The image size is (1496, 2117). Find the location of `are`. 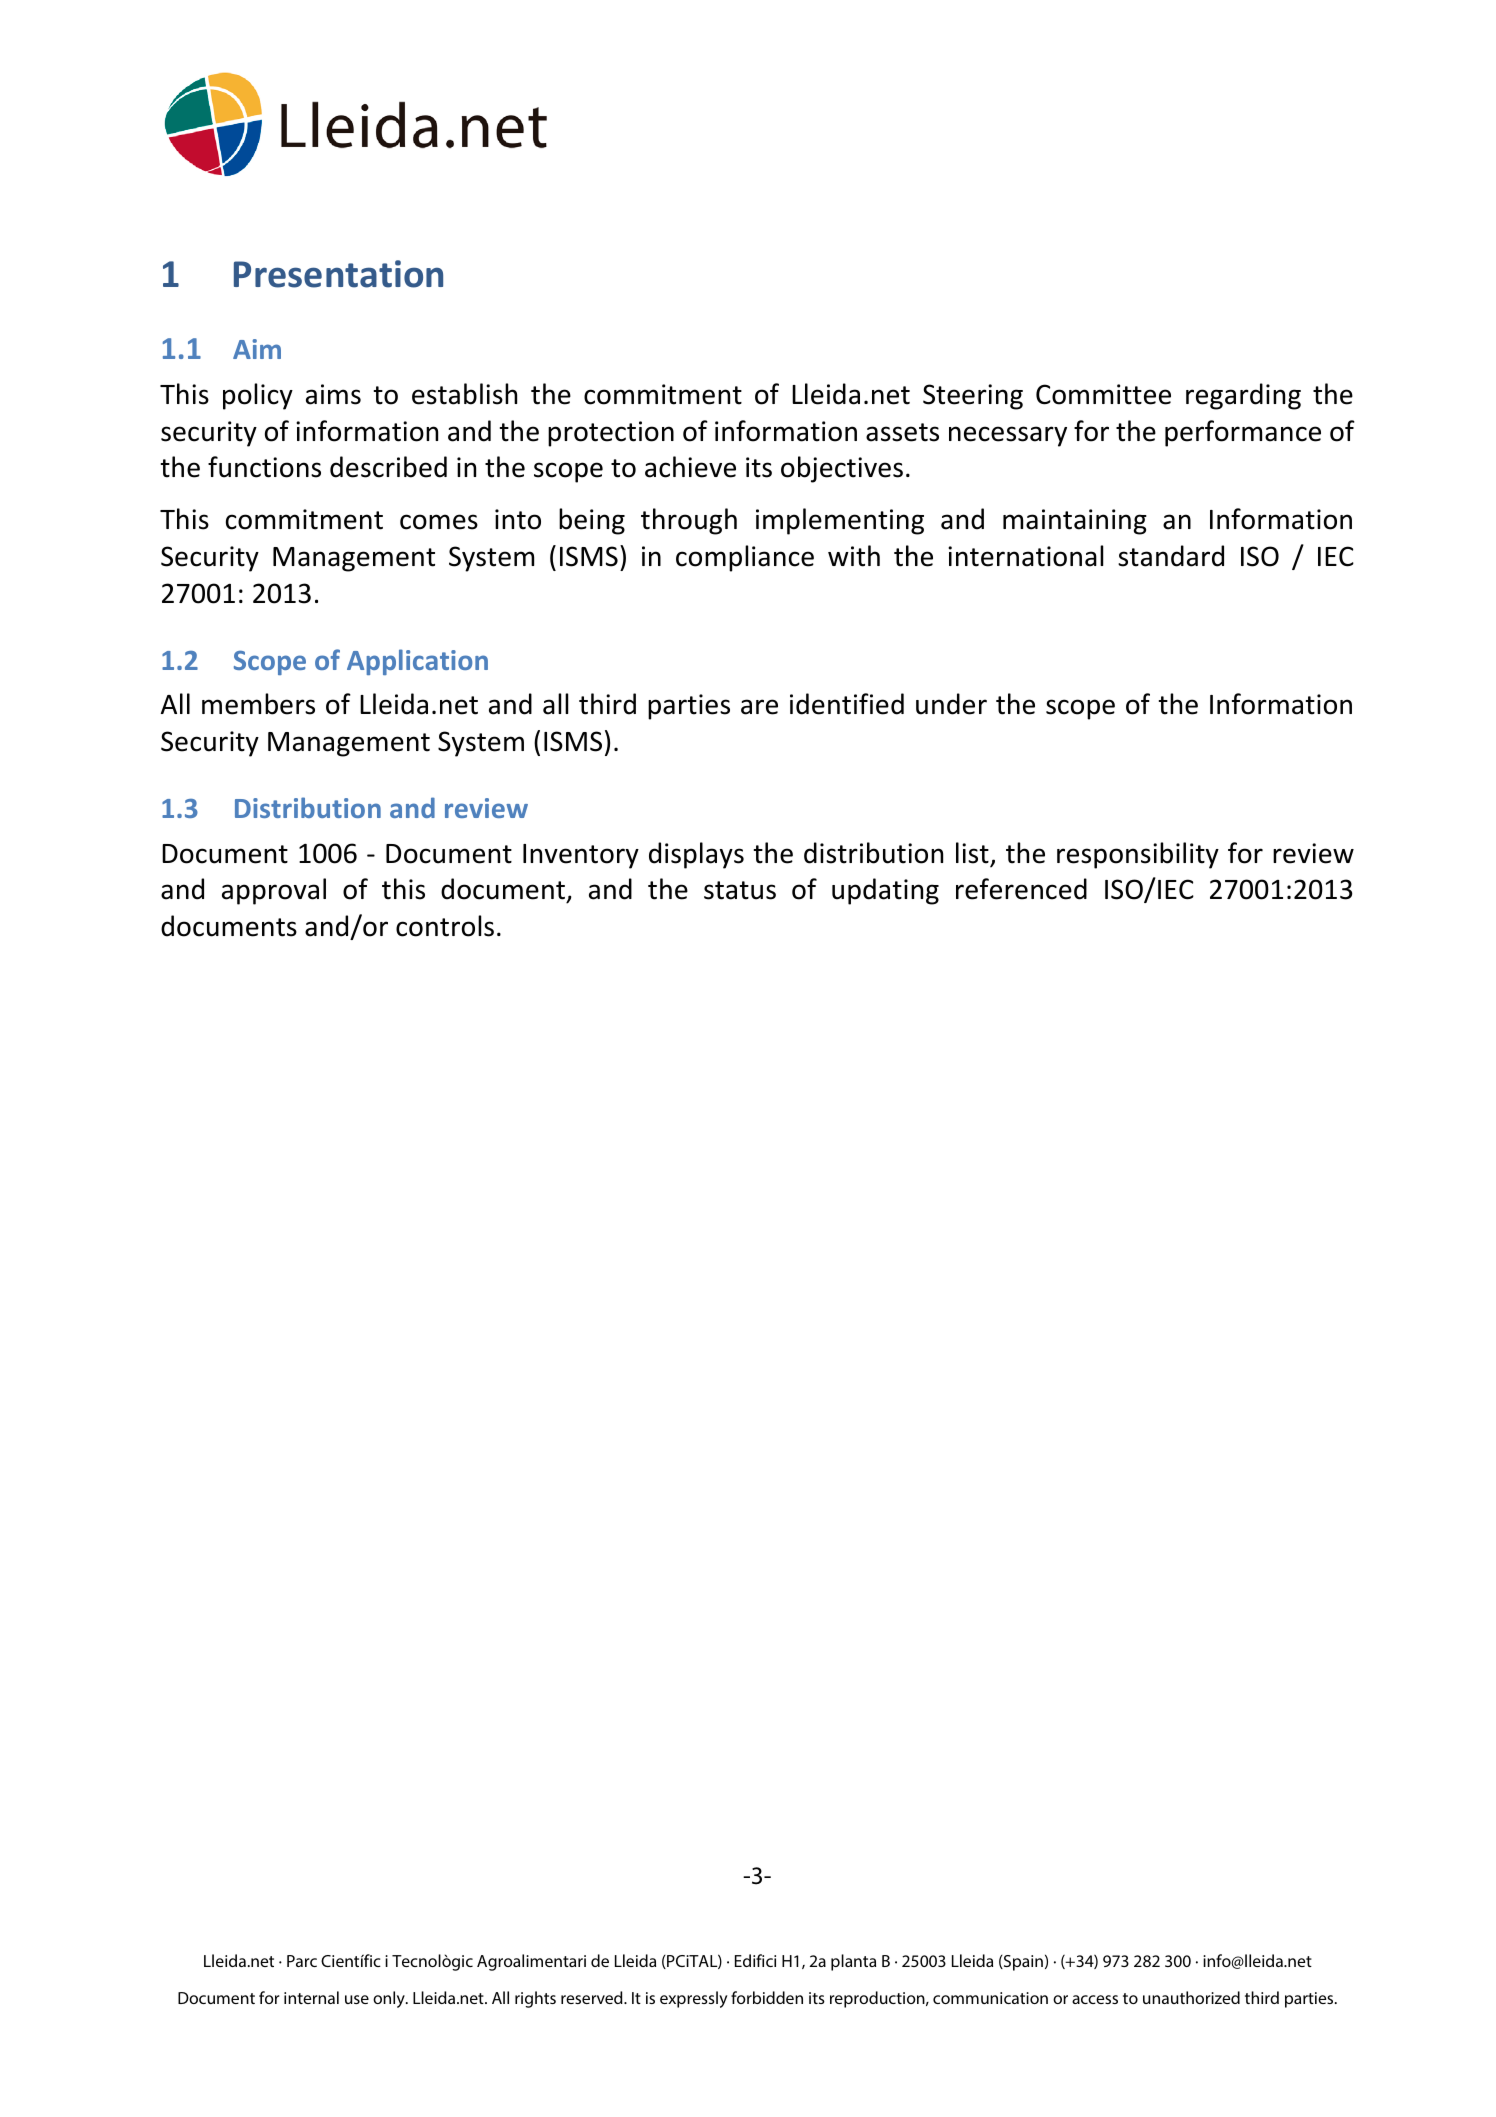

are is located at coordinates (759, 707).
